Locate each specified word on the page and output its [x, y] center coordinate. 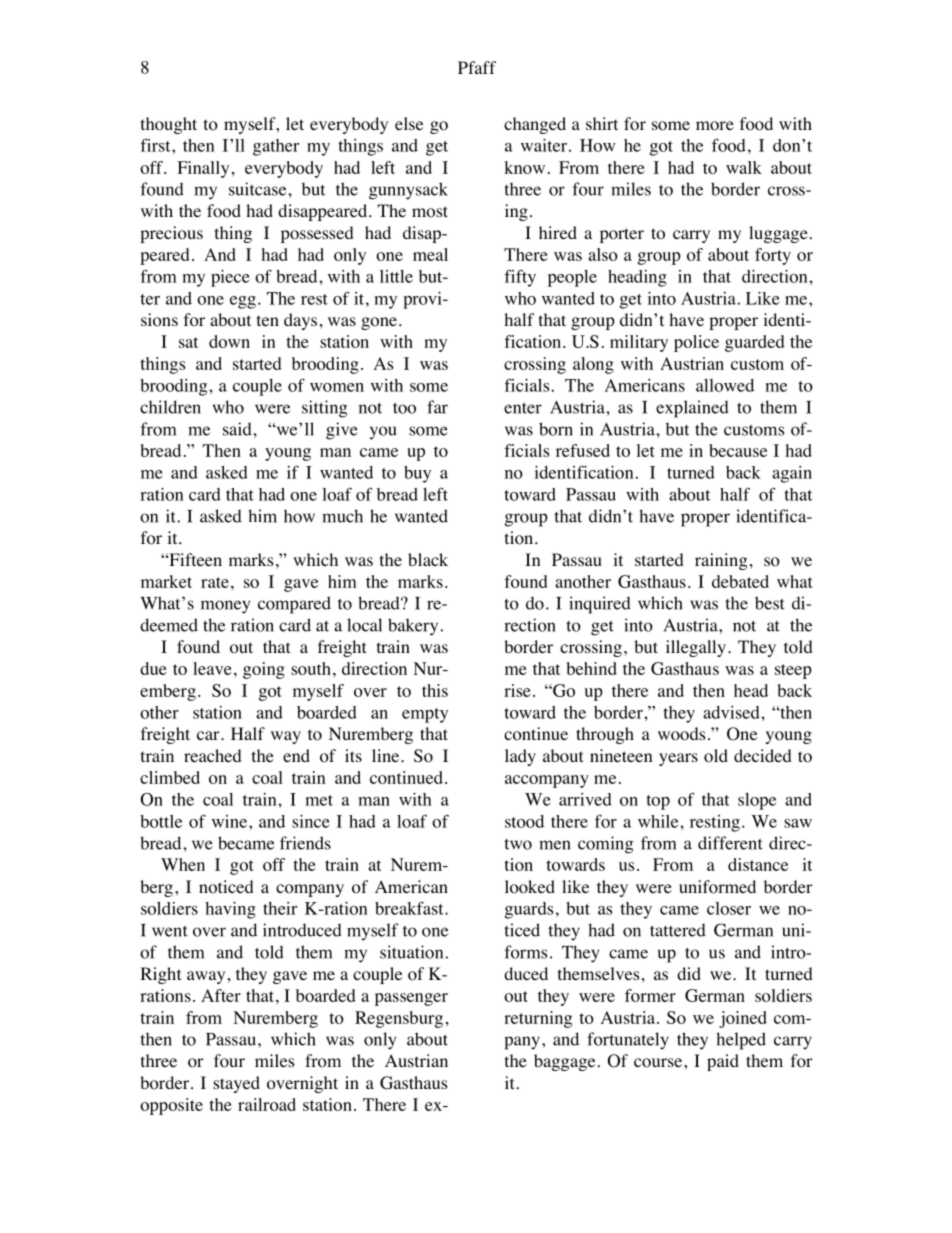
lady [520, 757]
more [715, 126]
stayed [236, 1084]
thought [169, 125]
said [238, 429]
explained [692, 409]
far [437, 407]
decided [763, 755]
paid [723, 1062]
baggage [564, 1062]
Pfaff [477, 67]
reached [213, 755]
